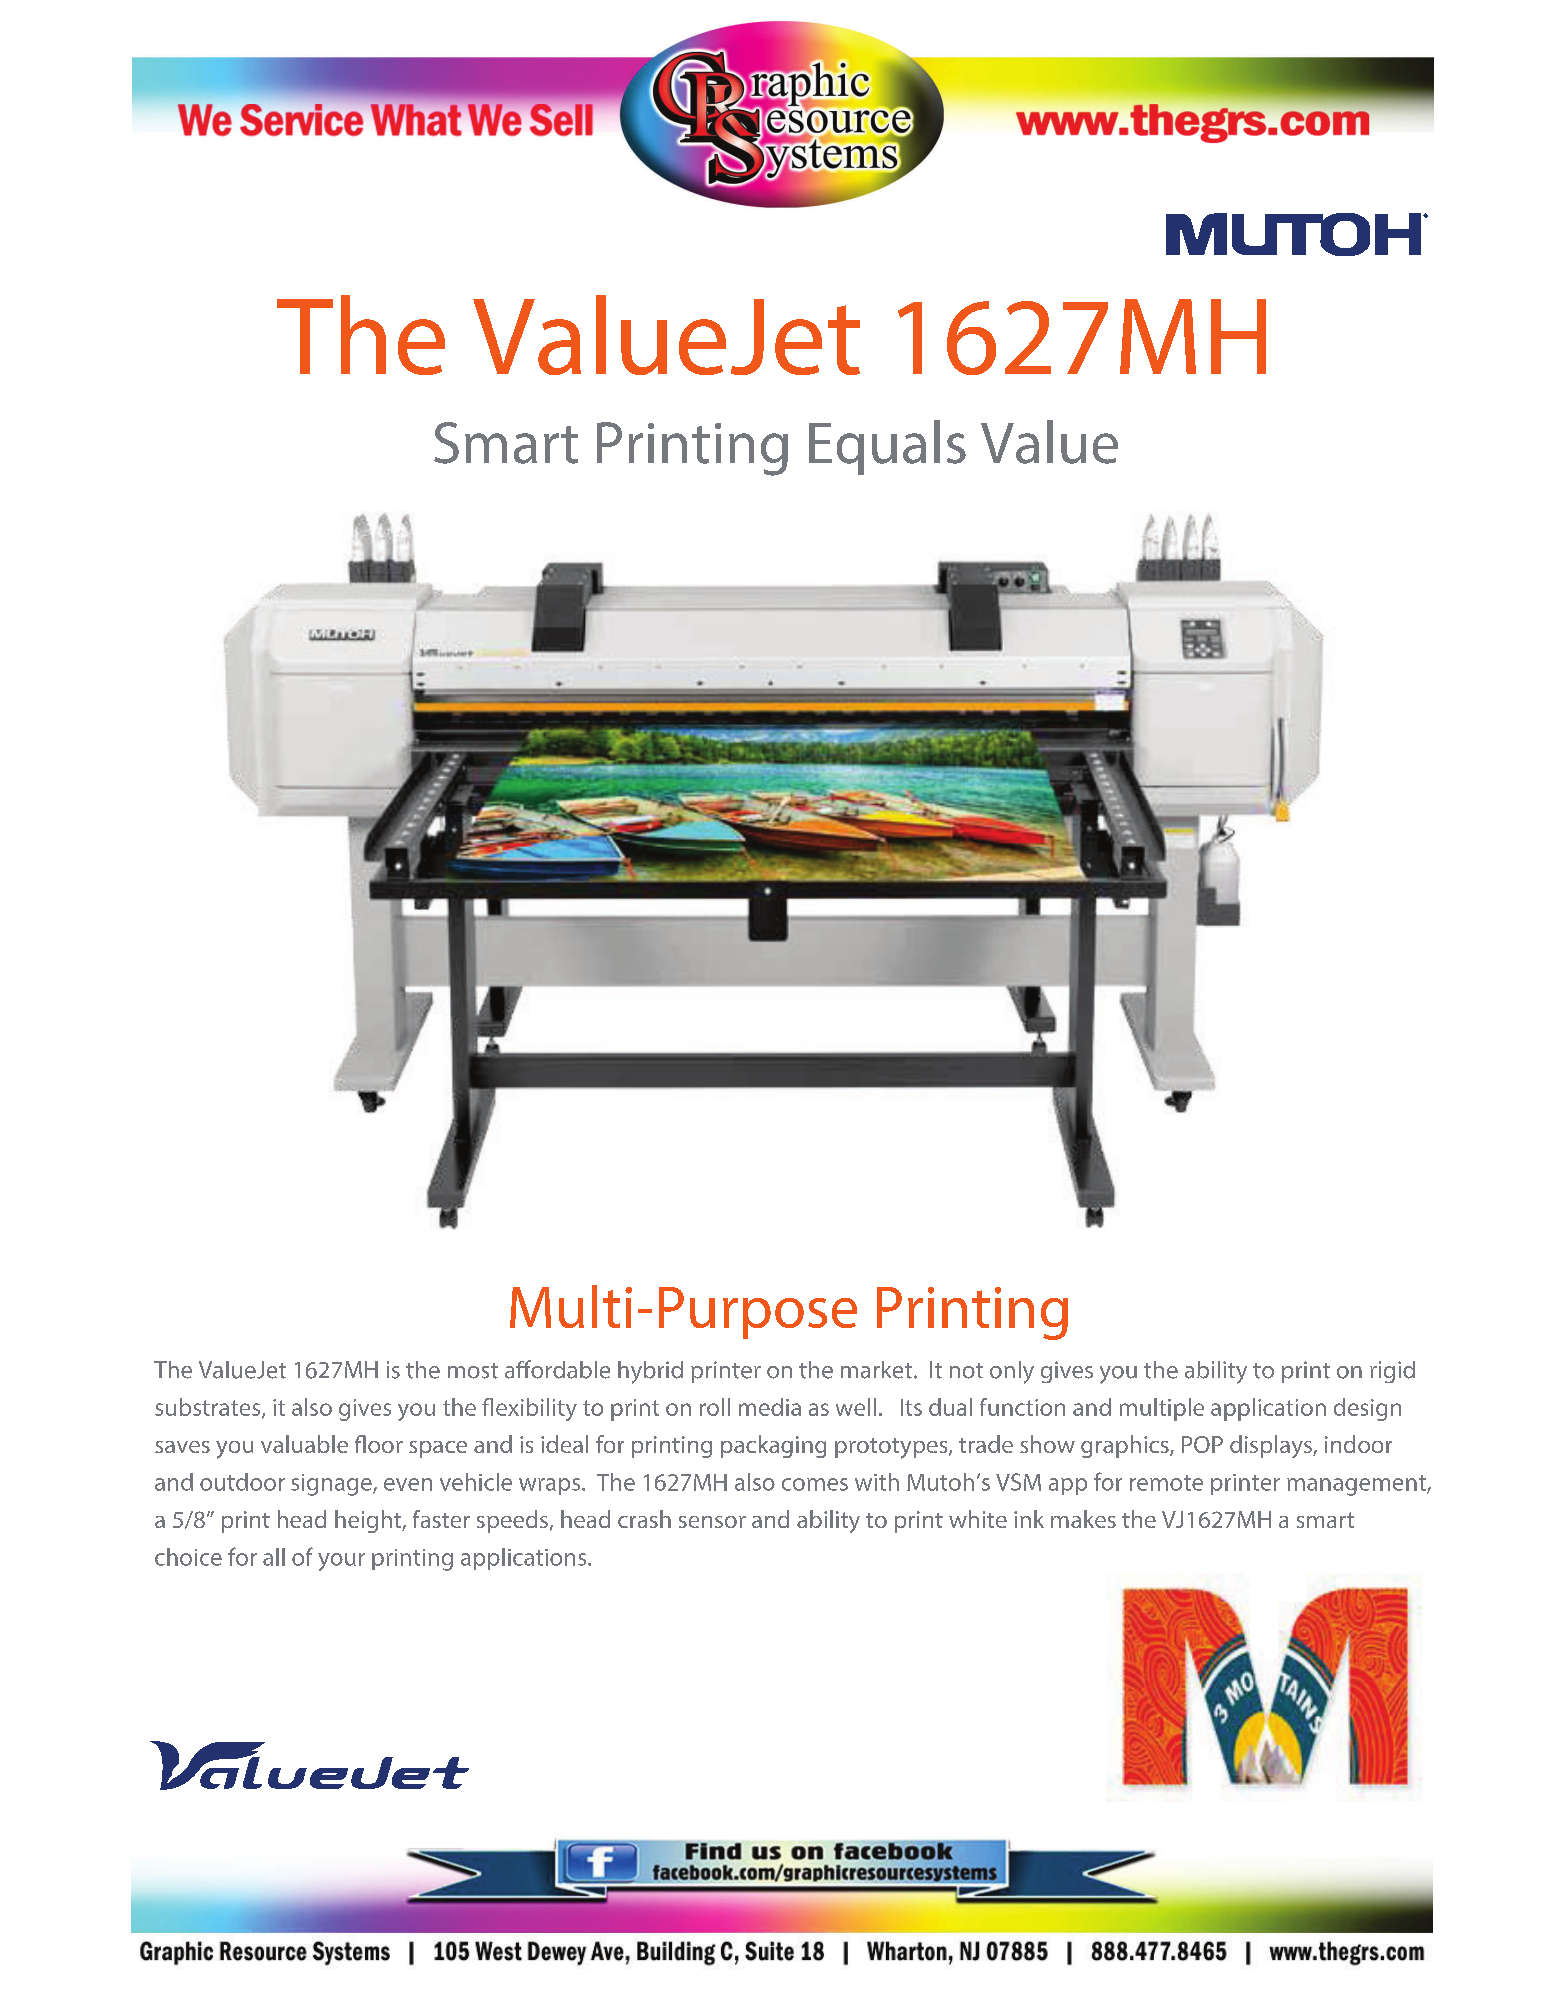 This screenshot has height=2008, width=1552. Describe the element at coordinates (341, 1562) in the screenshot. I see `your` at that location.
